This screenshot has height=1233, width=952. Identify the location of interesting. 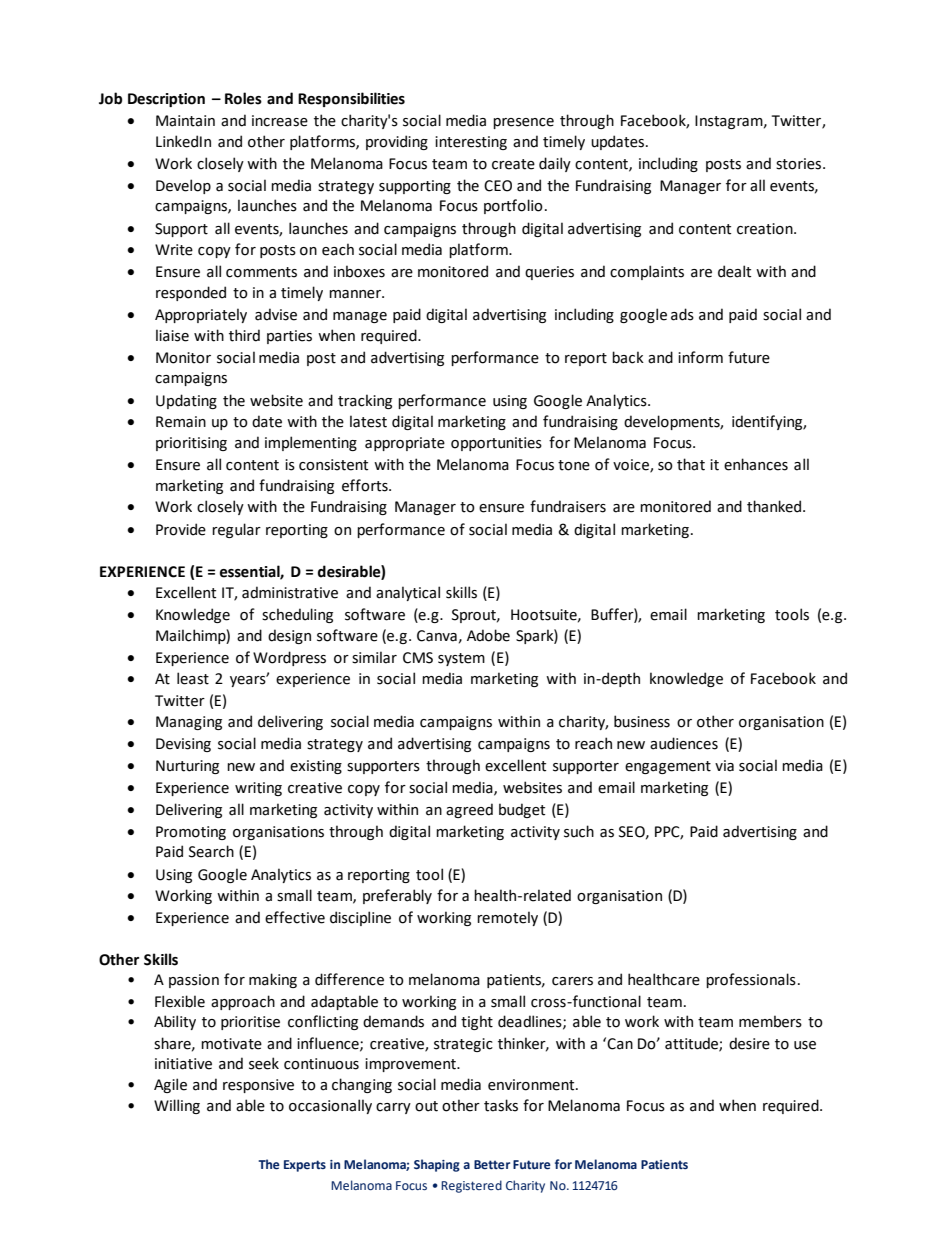
(471, 143).
